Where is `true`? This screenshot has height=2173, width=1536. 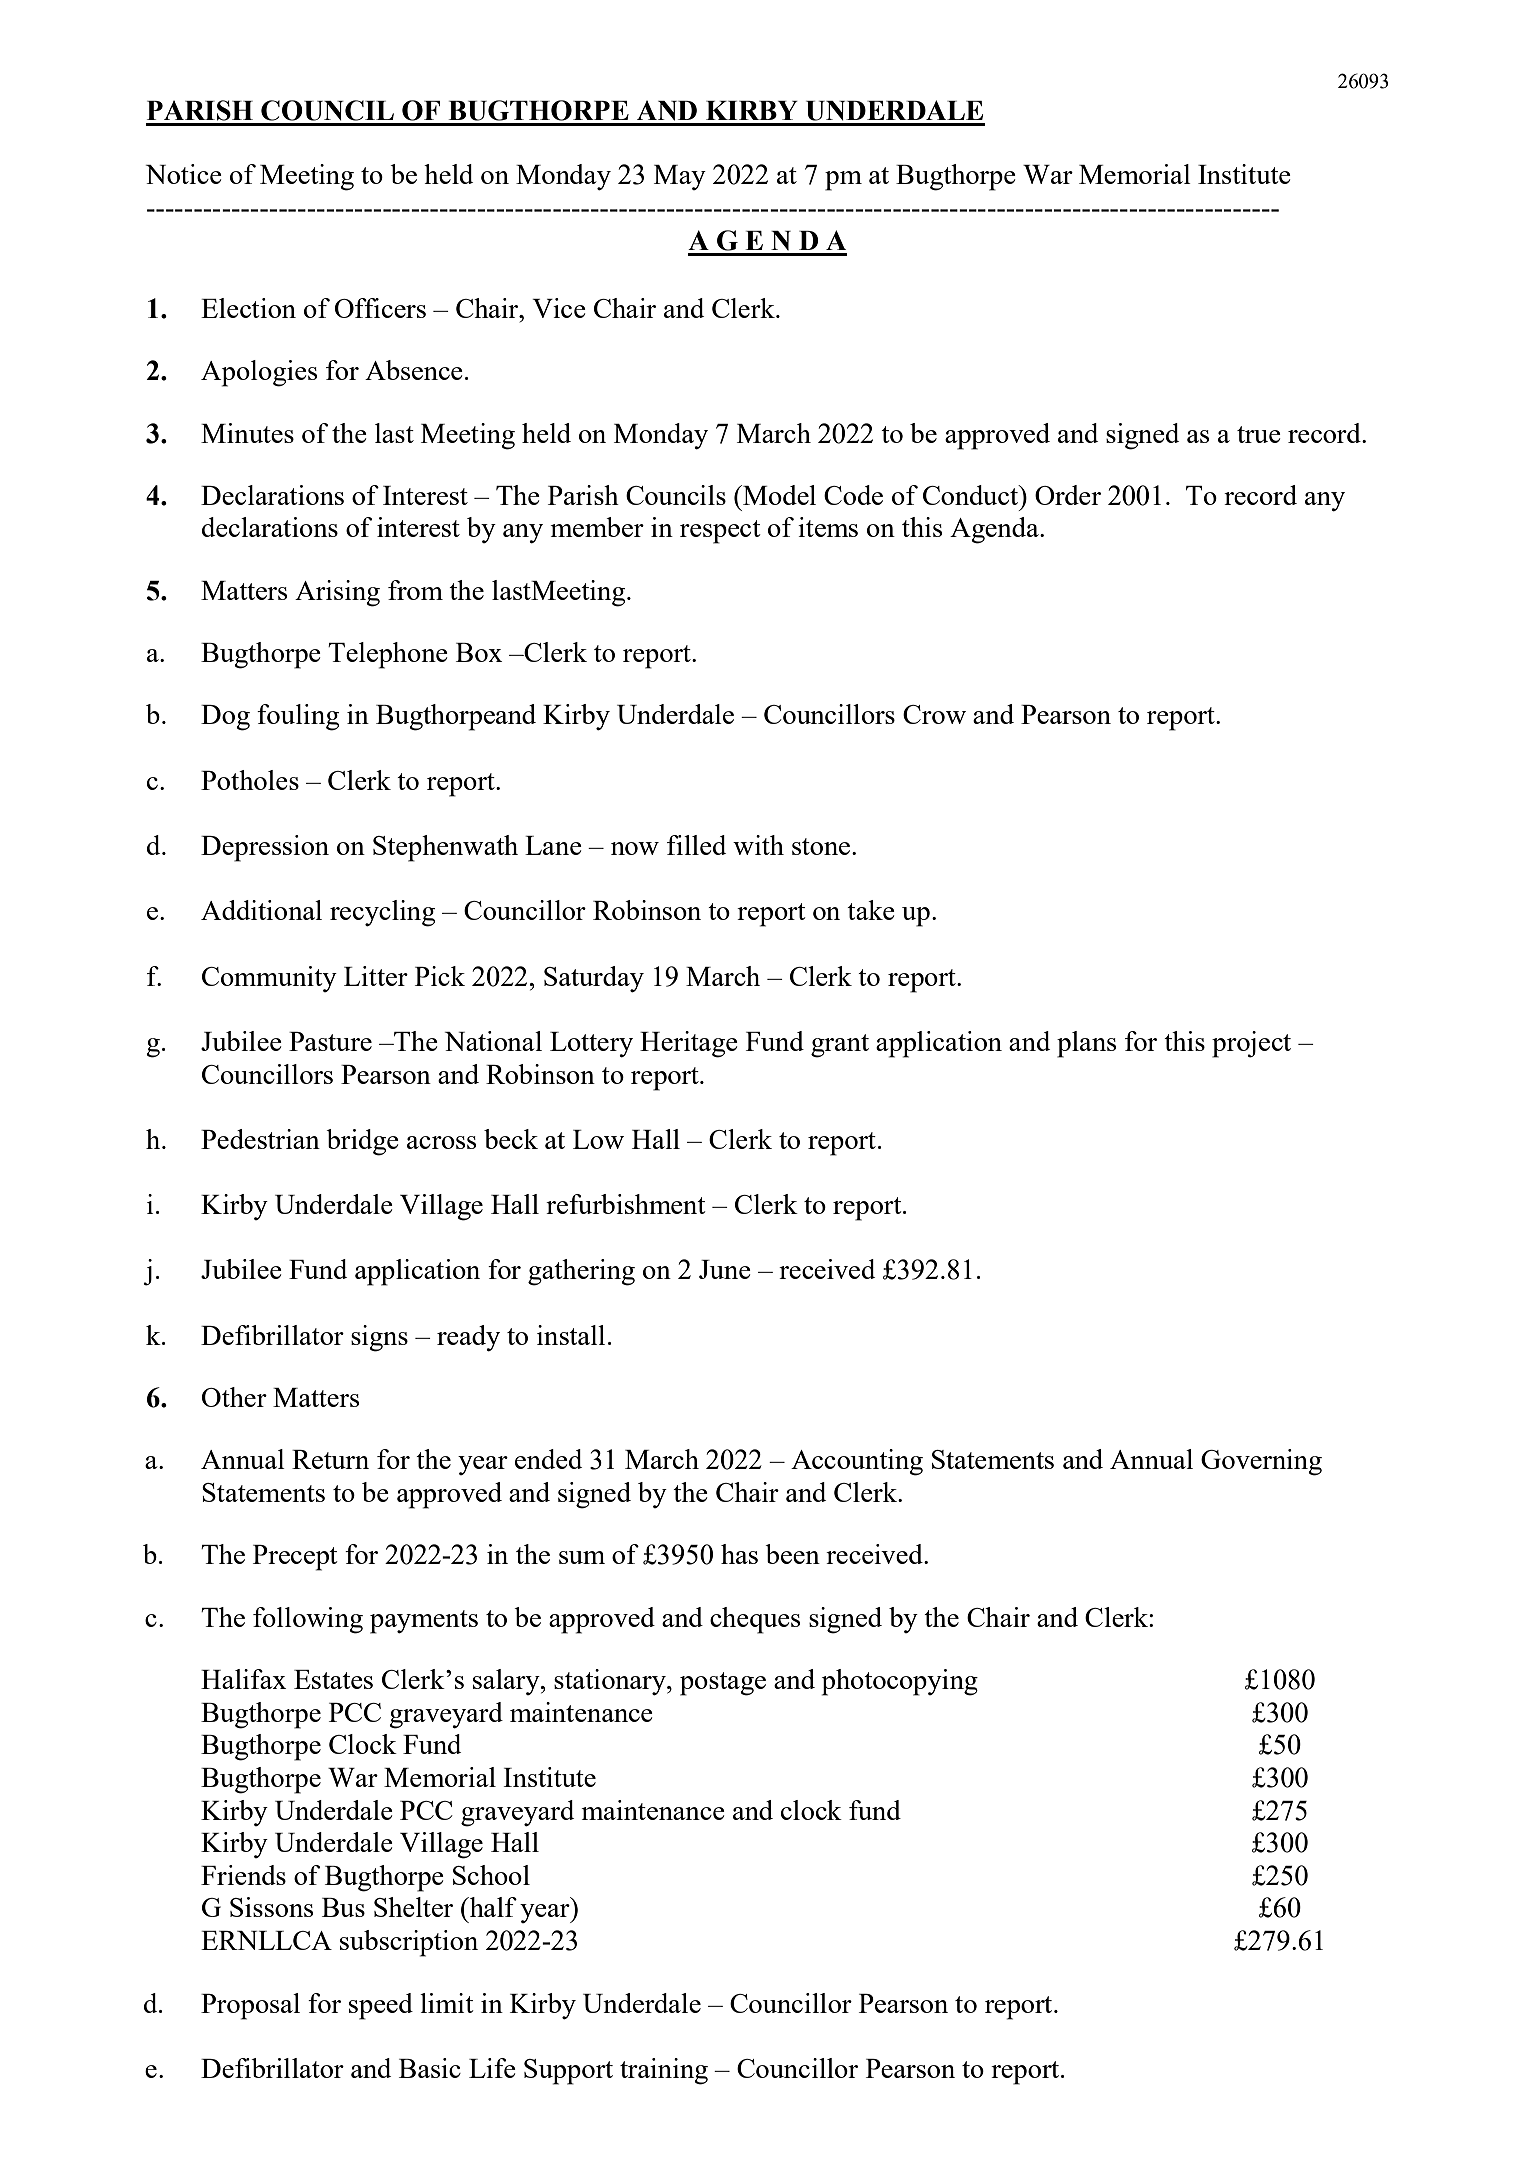
true is located at coordinates (1259, 434).
